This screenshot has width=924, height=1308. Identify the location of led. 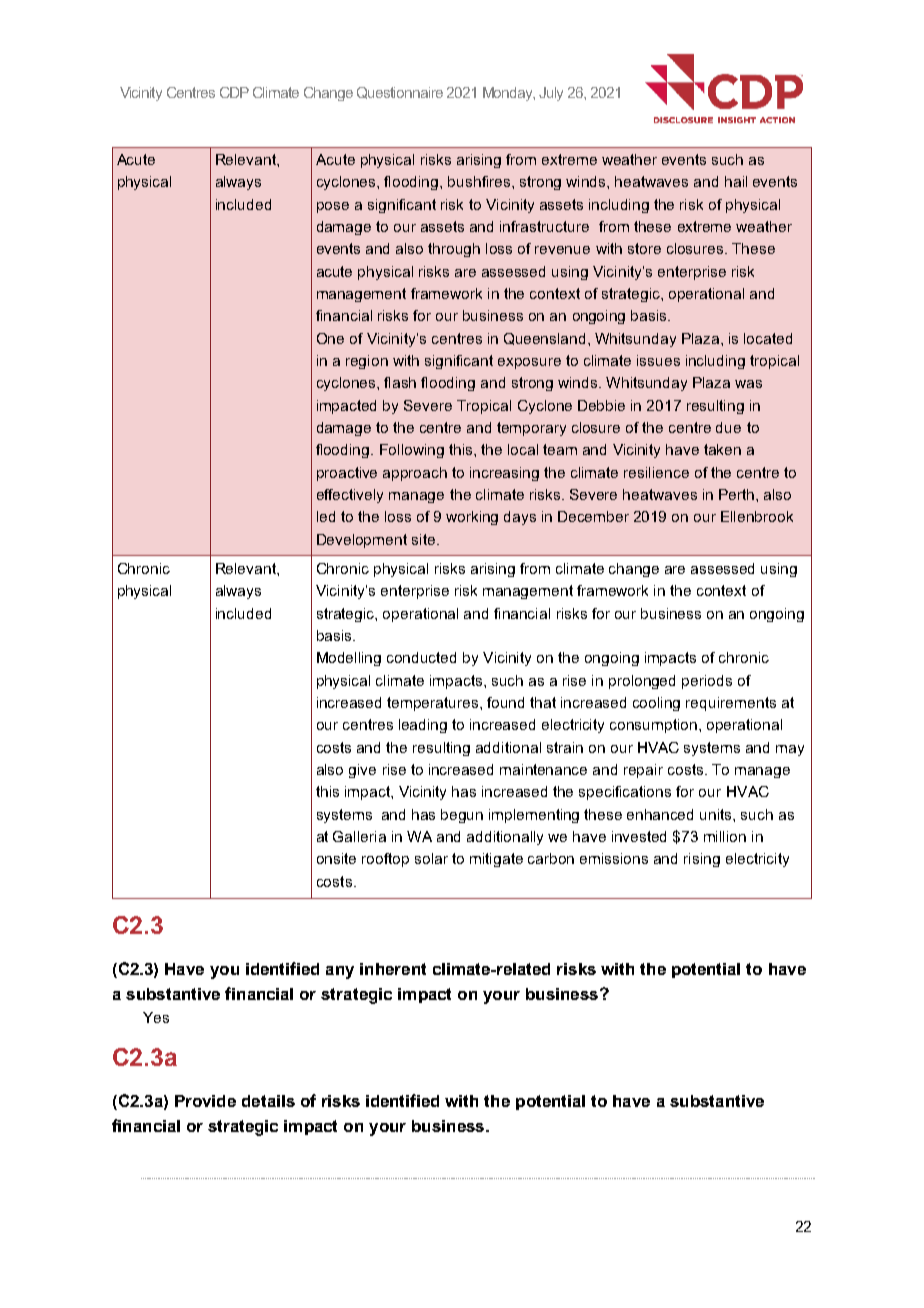
(326, 516).
